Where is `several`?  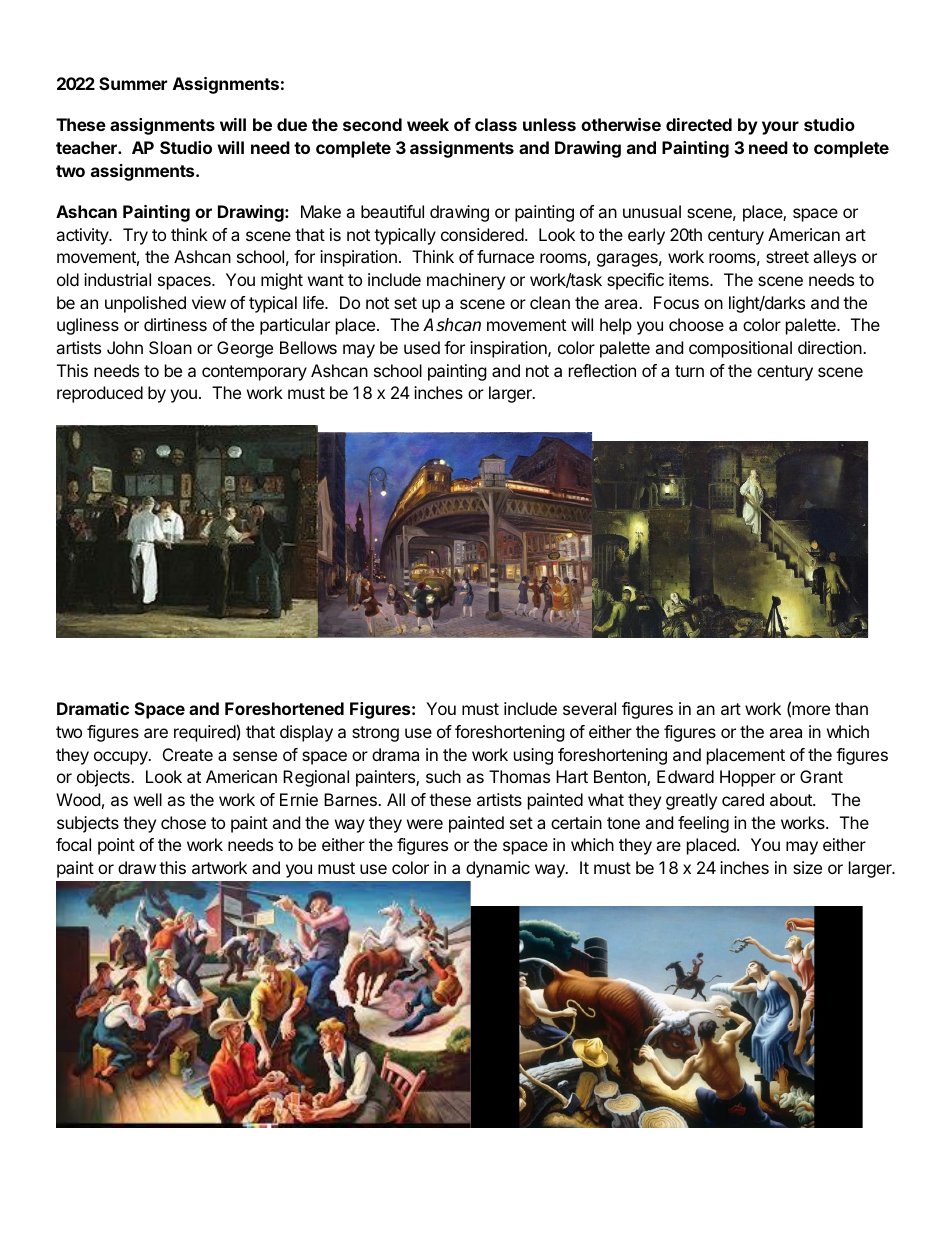
several is located at coordinates (589, 708).
